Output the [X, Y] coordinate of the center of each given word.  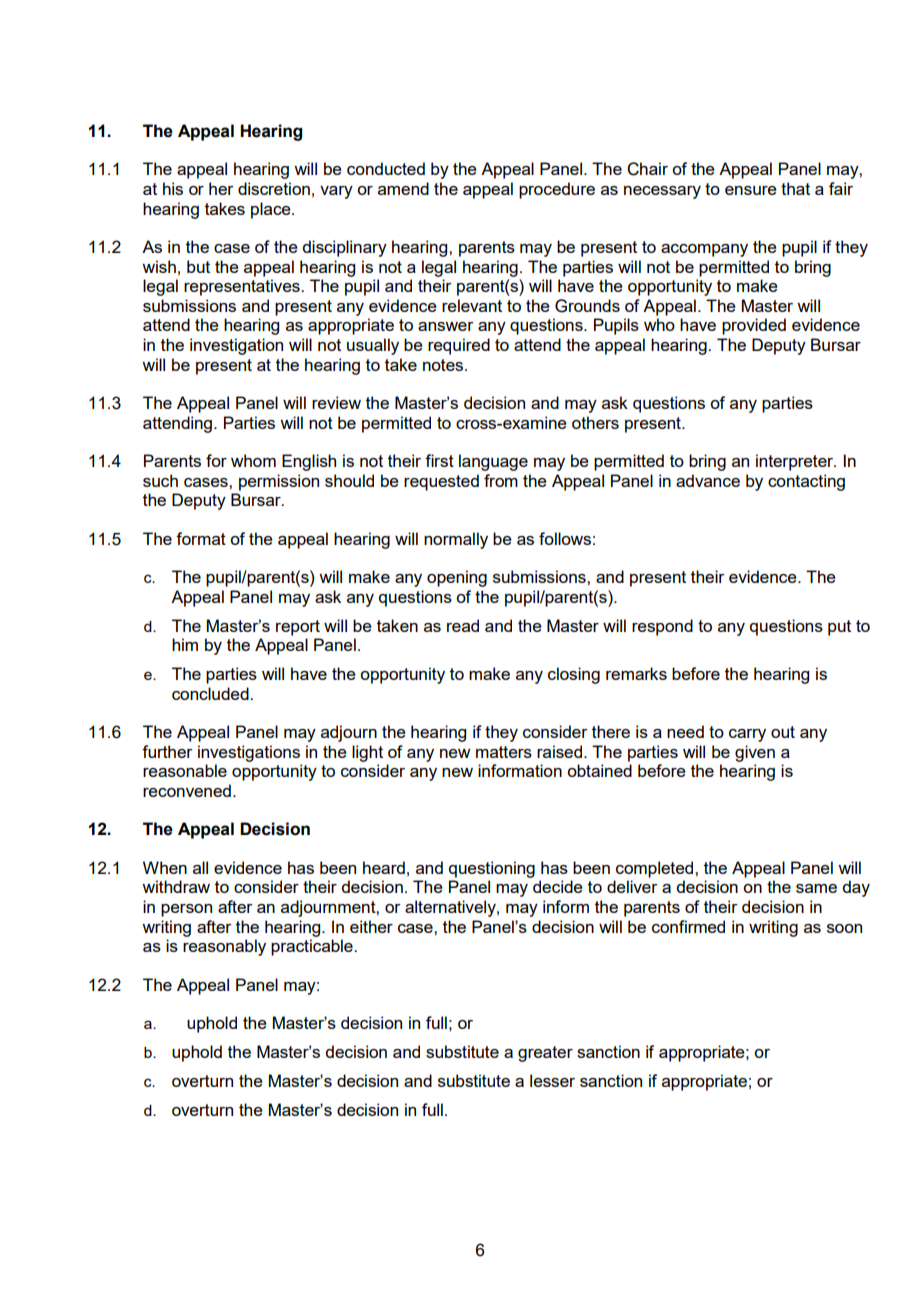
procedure [557, 190]
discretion [274, 188]
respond [662, 627]
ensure [751, 190]
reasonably [224, 947]
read [463, 625]
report [298, 628]
